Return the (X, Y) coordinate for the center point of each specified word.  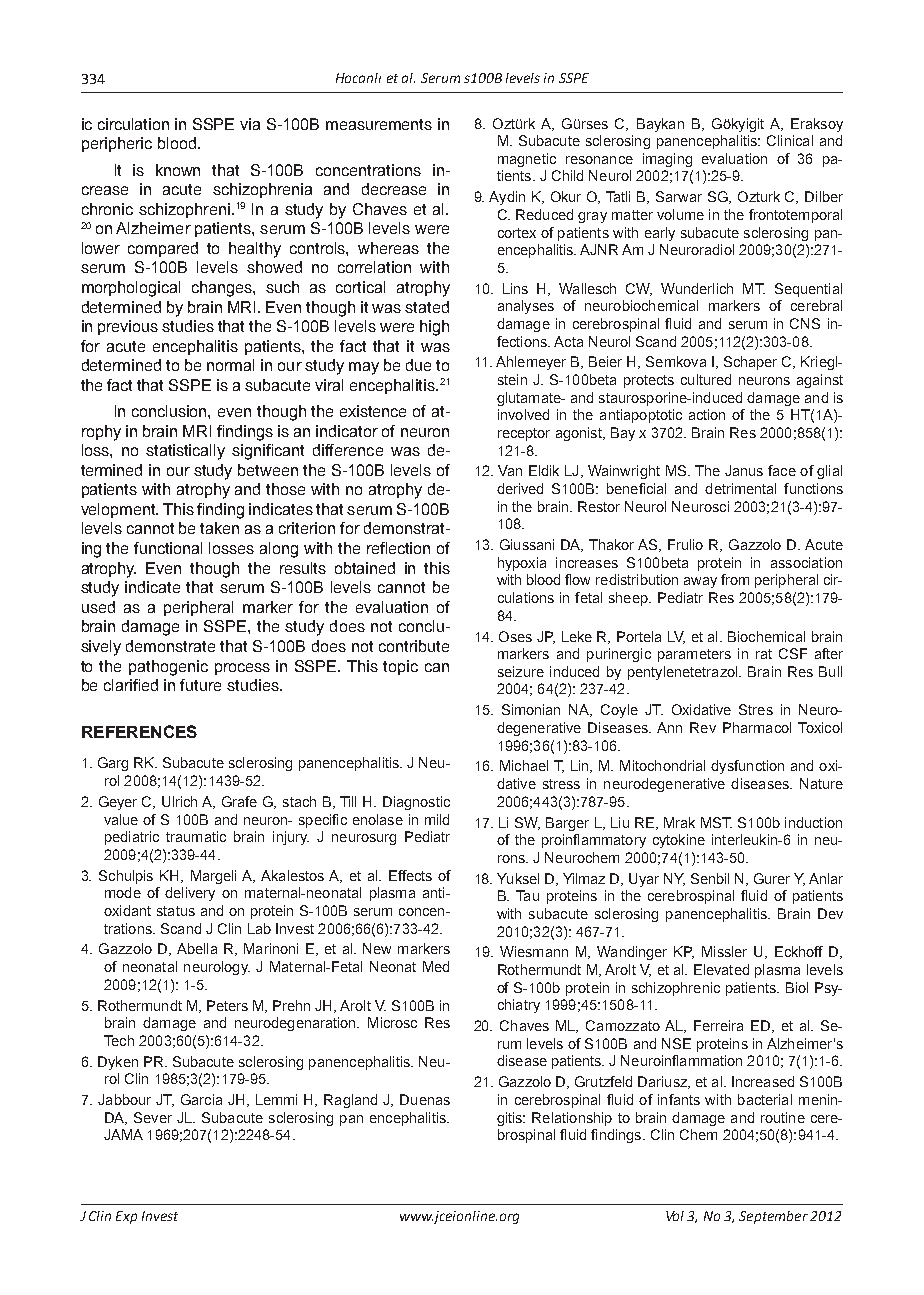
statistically (185, 452)
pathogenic (168, 668)
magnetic (527, 160)
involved (523, 414)
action (707, 414)
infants (679, 1099)
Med (436, 966)
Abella (197, 948)
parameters (694, 655)
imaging (667, 160)
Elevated (721, 969)
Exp (126, 1217)
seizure (521, 671)
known (178, 170)
